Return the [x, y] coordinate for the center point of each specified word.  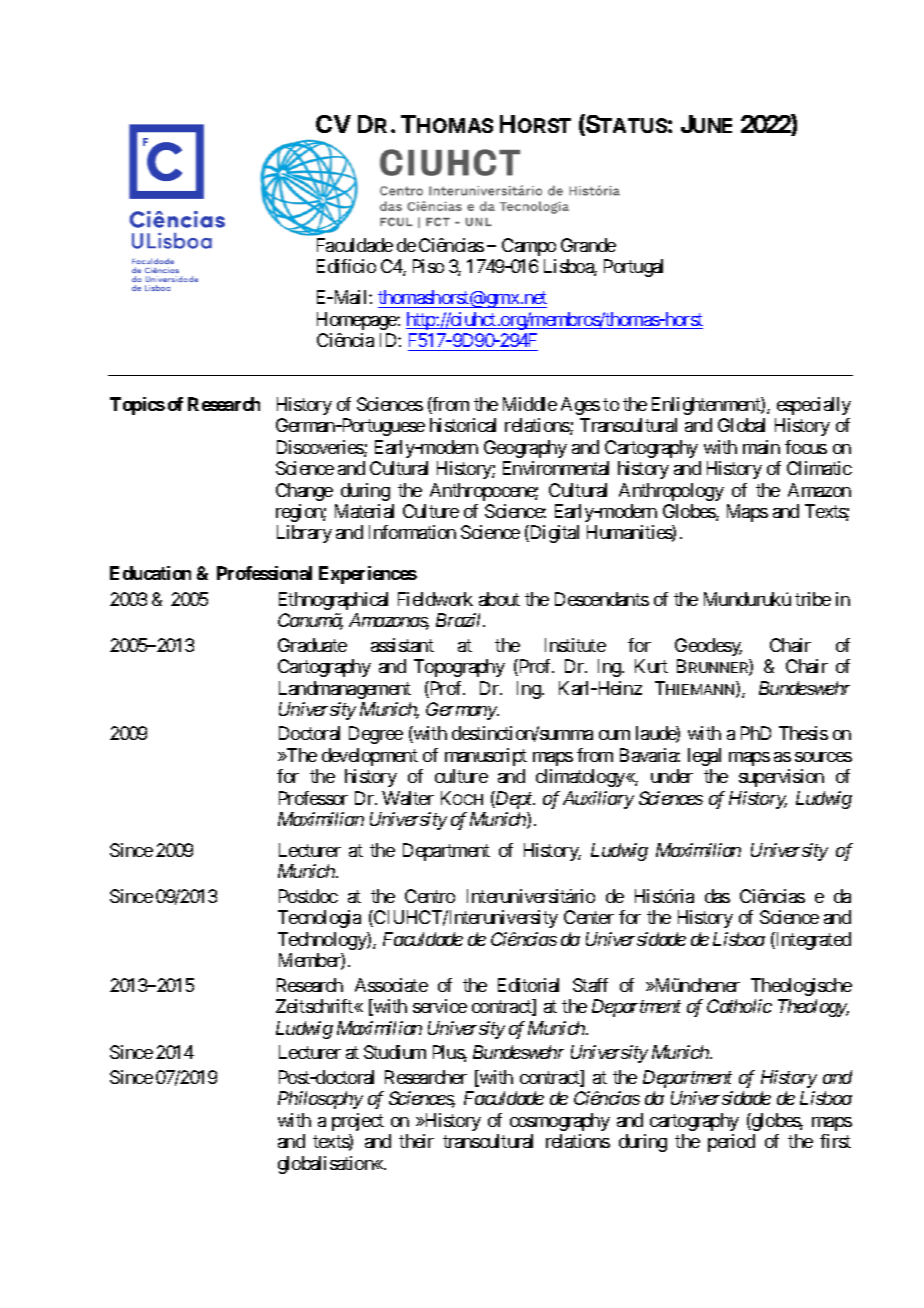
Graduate [312, 645]
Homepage [357, 321]
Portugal [633, 268]
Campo [529, 247]
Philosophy [320, 1100]
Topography [459, 668]
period [731, 1143]
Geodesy [708, 647]
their [416, 1141]
